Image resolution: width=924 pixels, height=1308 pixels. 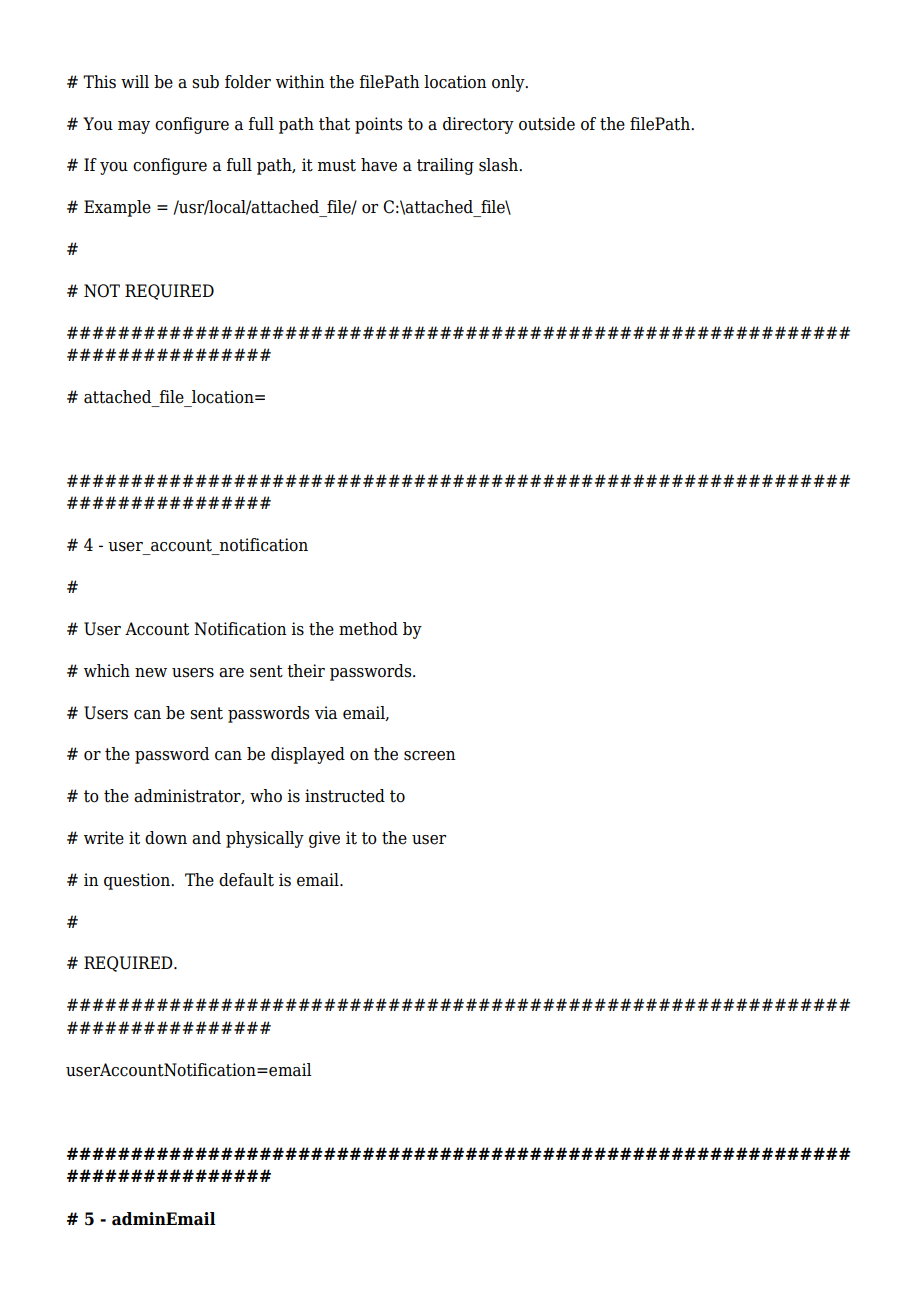 I want to click on screen, so click(x=430, y=756).
